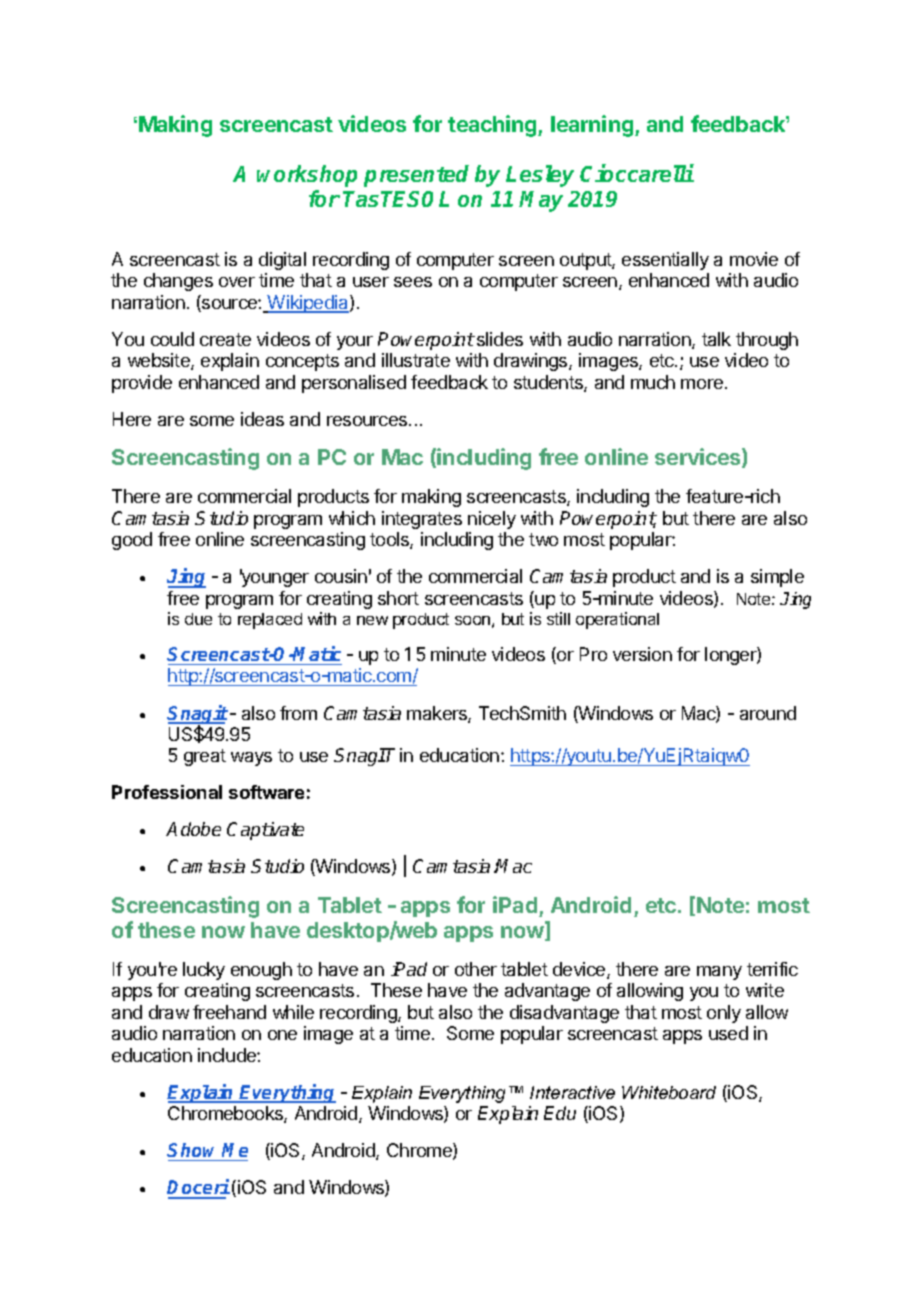 This screenshot has width=924, height=1308. I want to click on around, so click(768, 713).
